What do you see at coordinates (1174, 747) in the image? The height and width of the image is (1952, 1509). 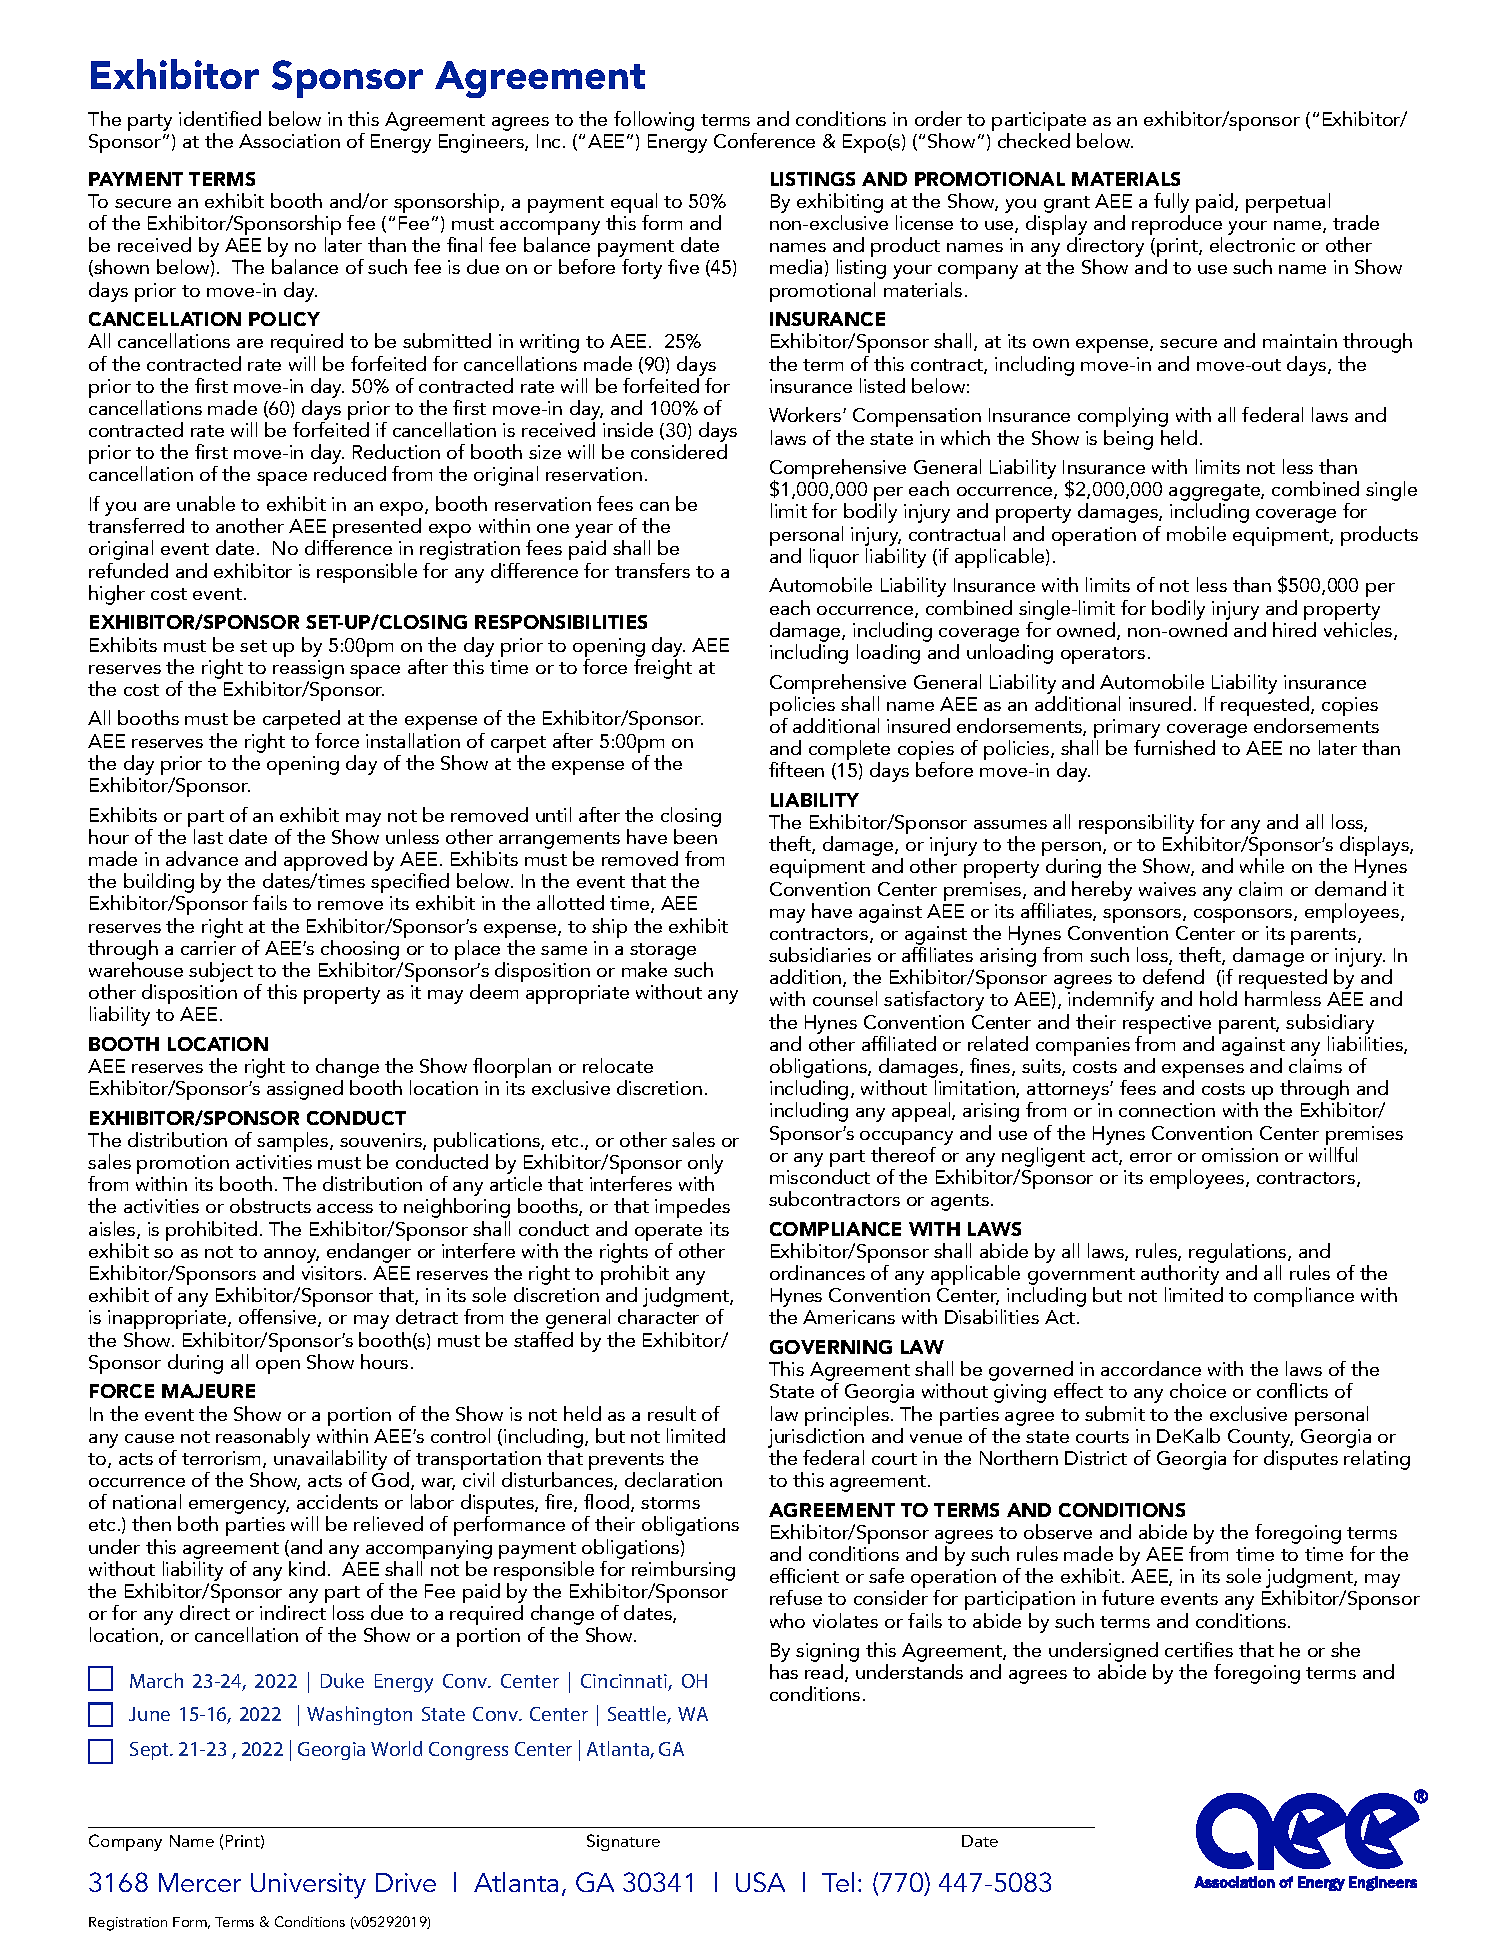 I see `furnished` at bounding box center [1174, 747].
